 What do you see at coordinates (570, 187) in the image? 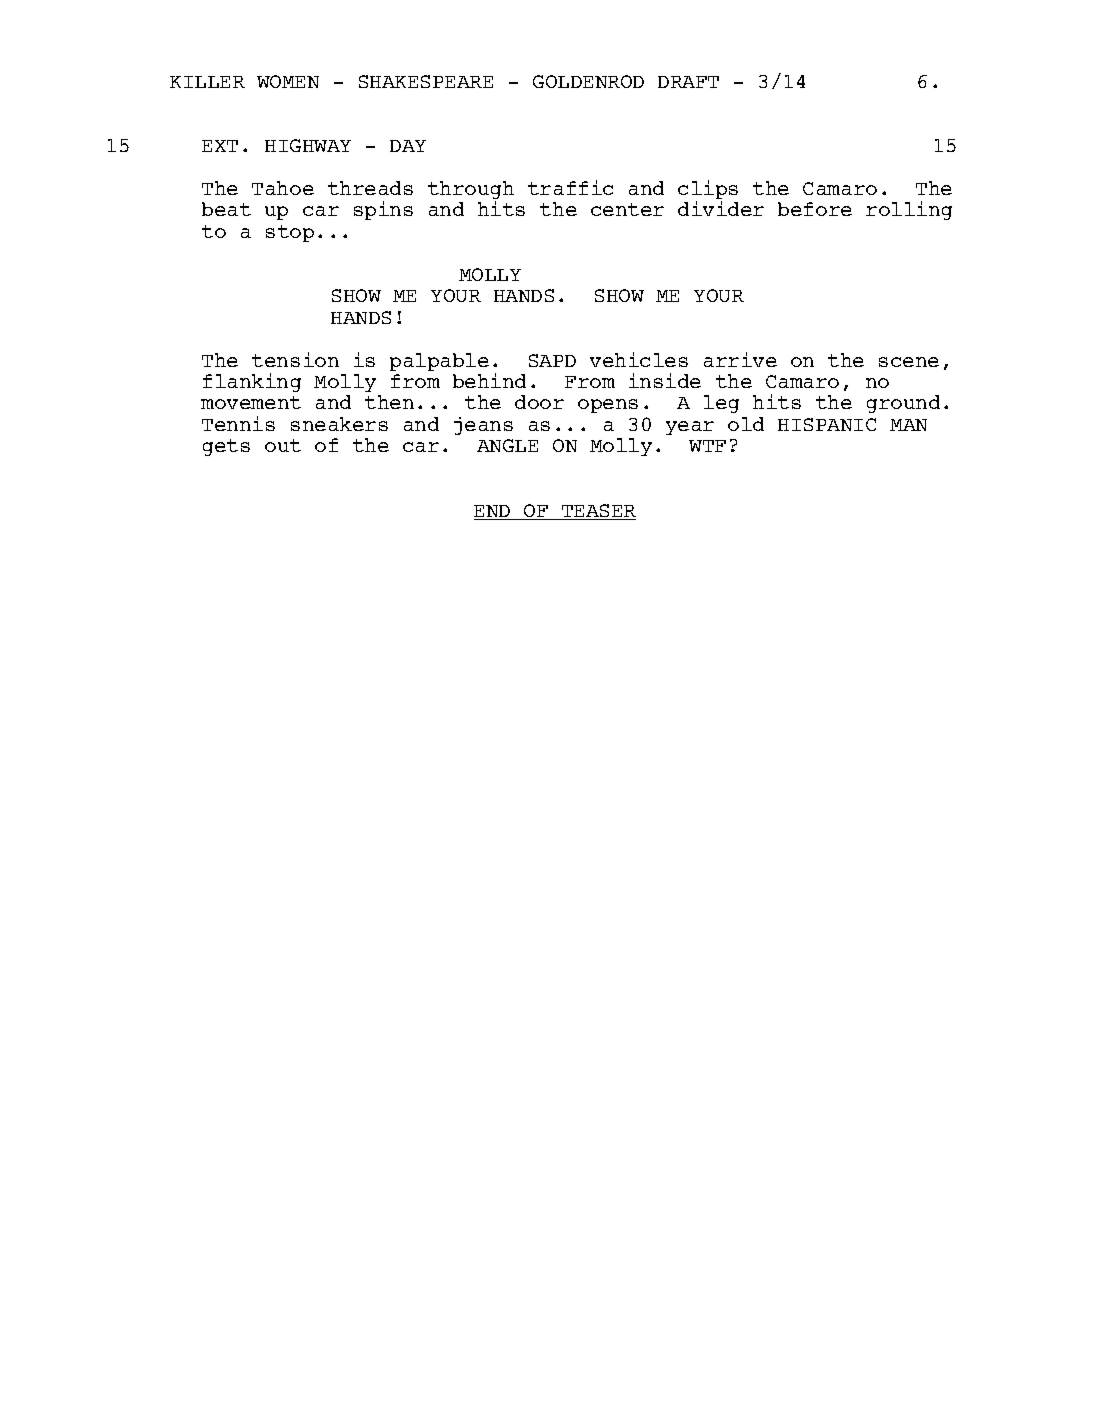
I see `traffic` at bounding box center [570, 187].
